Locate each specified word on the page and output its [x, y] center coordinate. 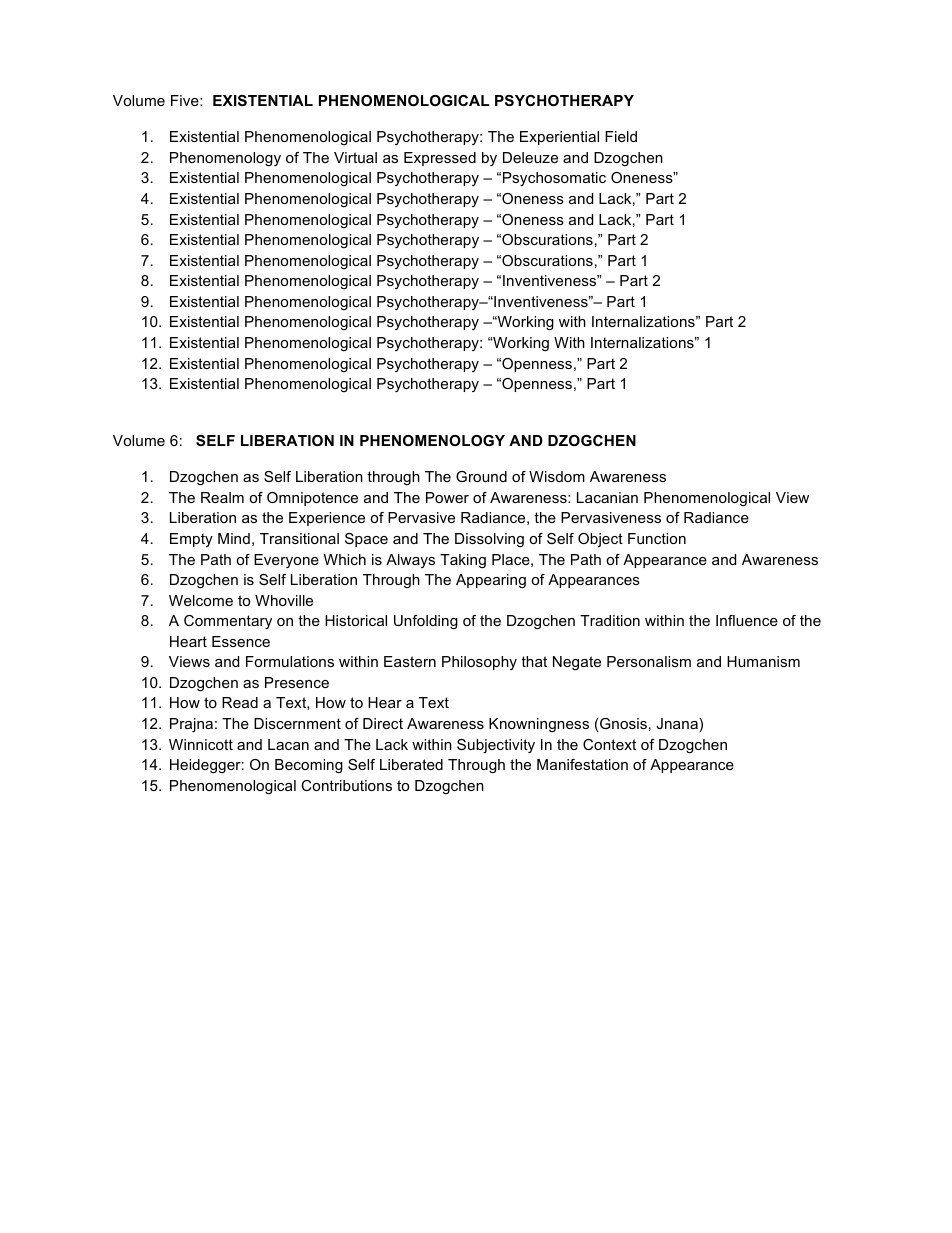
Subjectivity [496, 746]
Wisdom [557, 476]
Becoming [309, 766]
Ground [481, 476]
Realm [222, 497]
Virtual [355, 157]
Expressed [440, 159]
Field [621, 136]
